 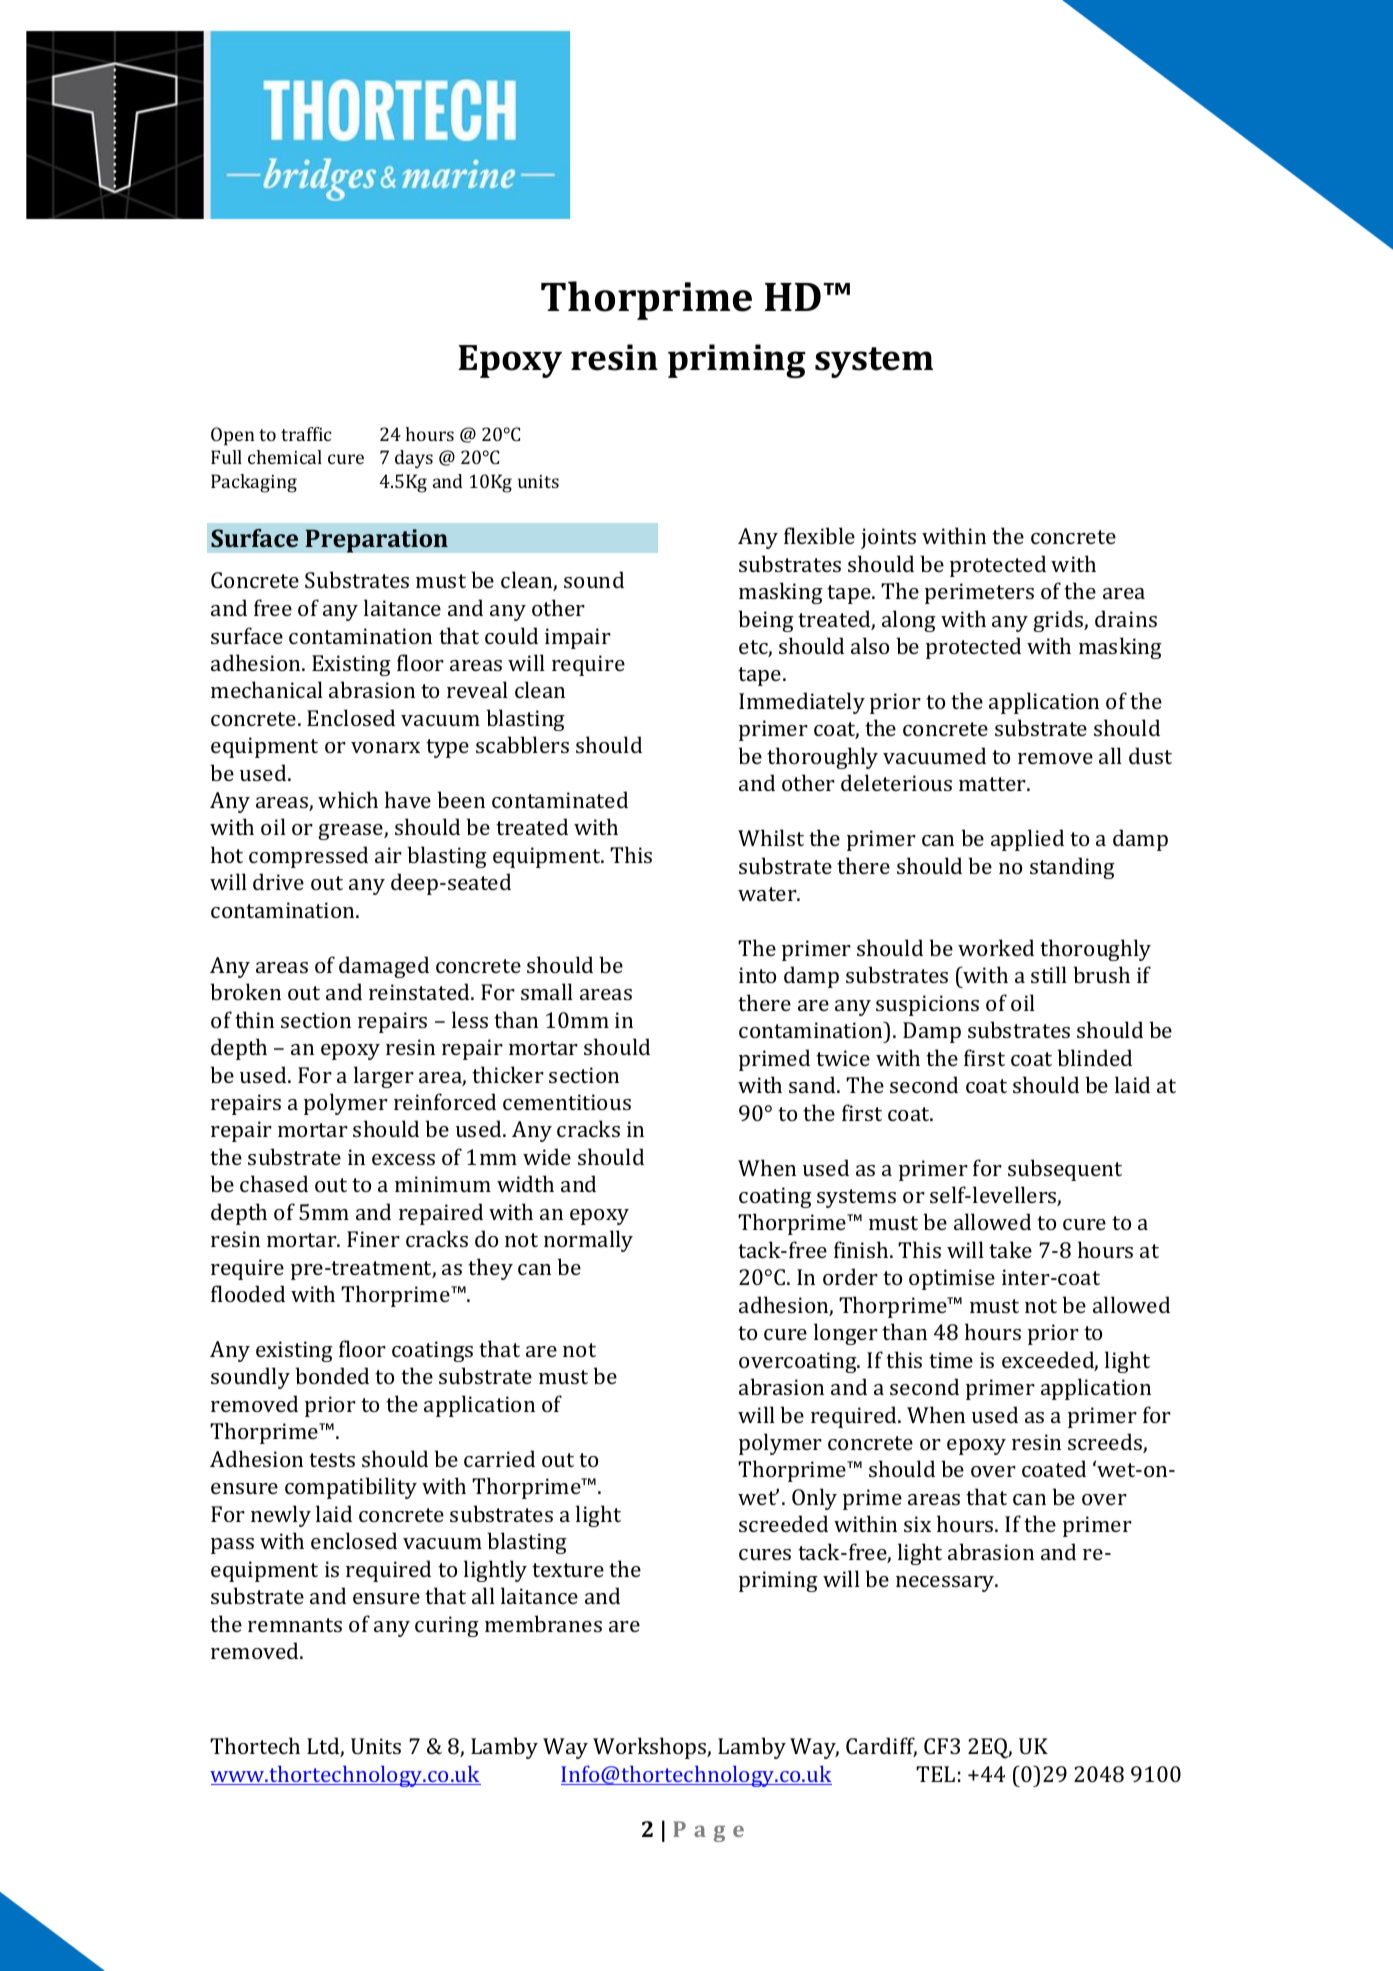 I want to click on take, so click(x=1010, y=1249).
